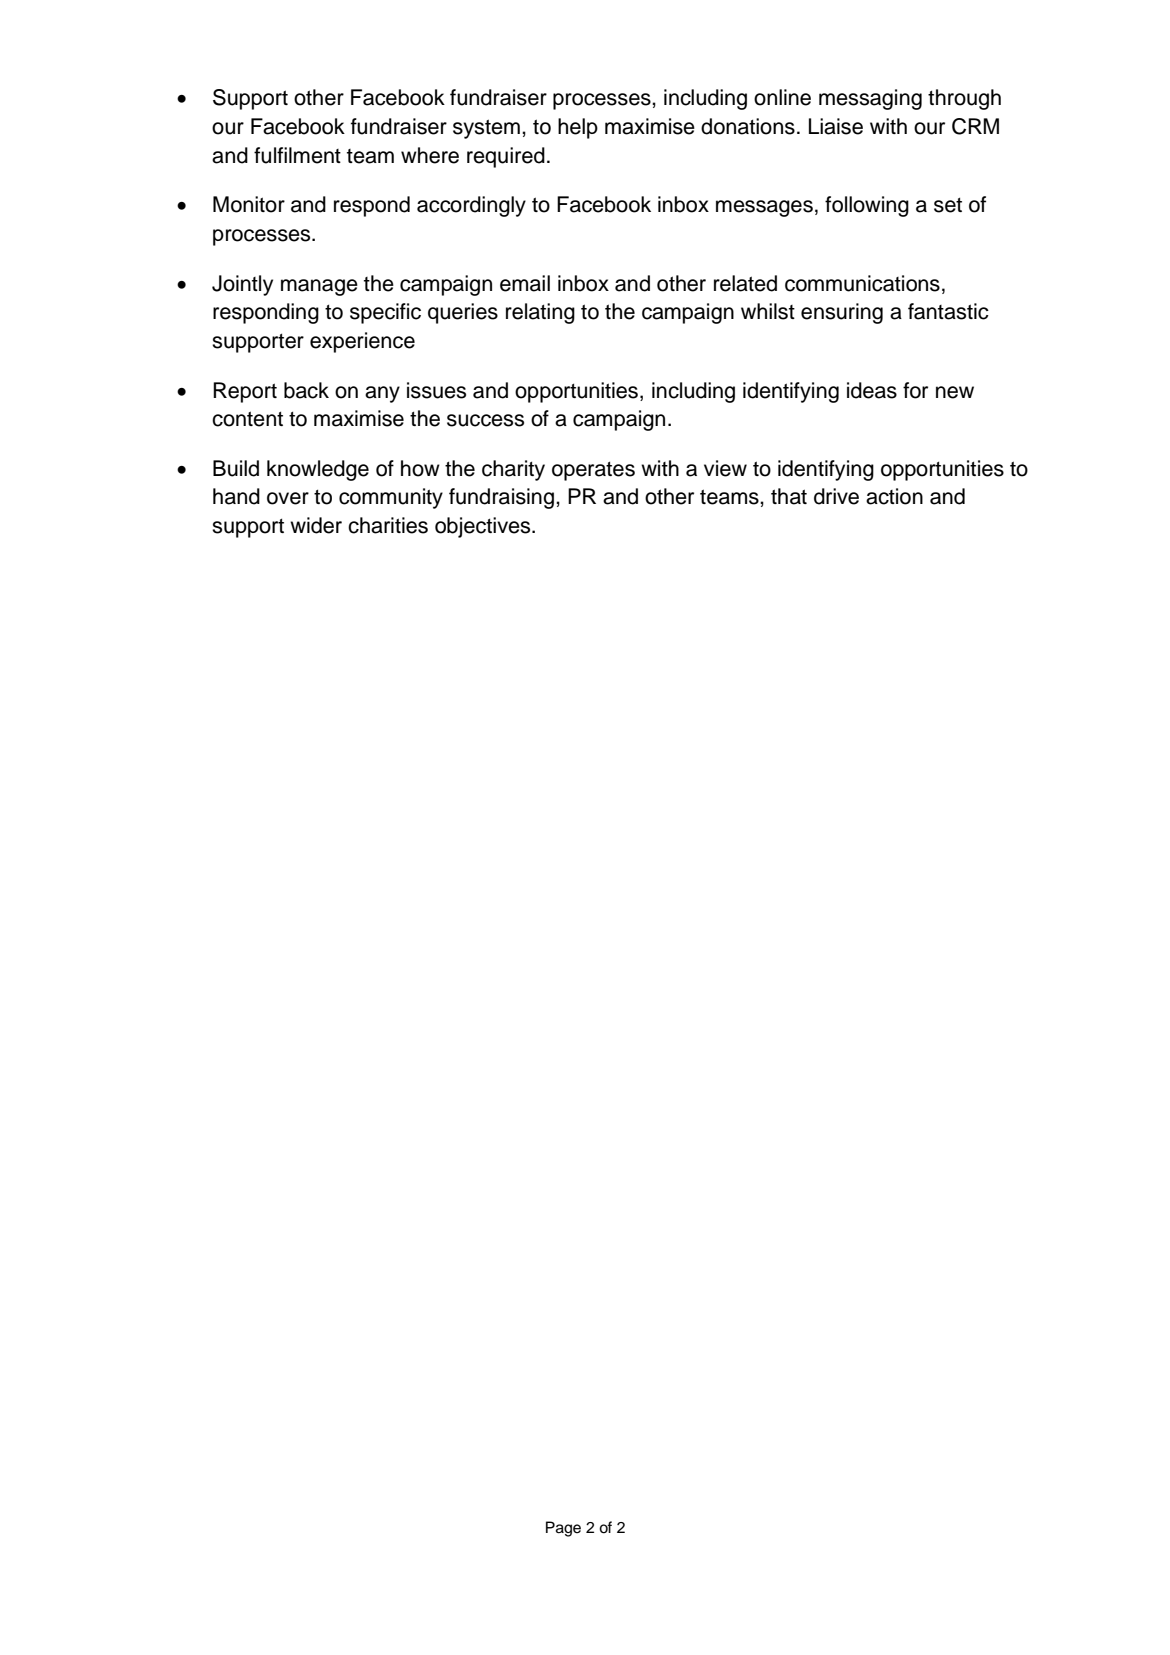 The width and height of the screenshot is (1170, 1655). Describe the element at coordinates (297, 155) in the screenshot. I see `fulfilment` at that location.
